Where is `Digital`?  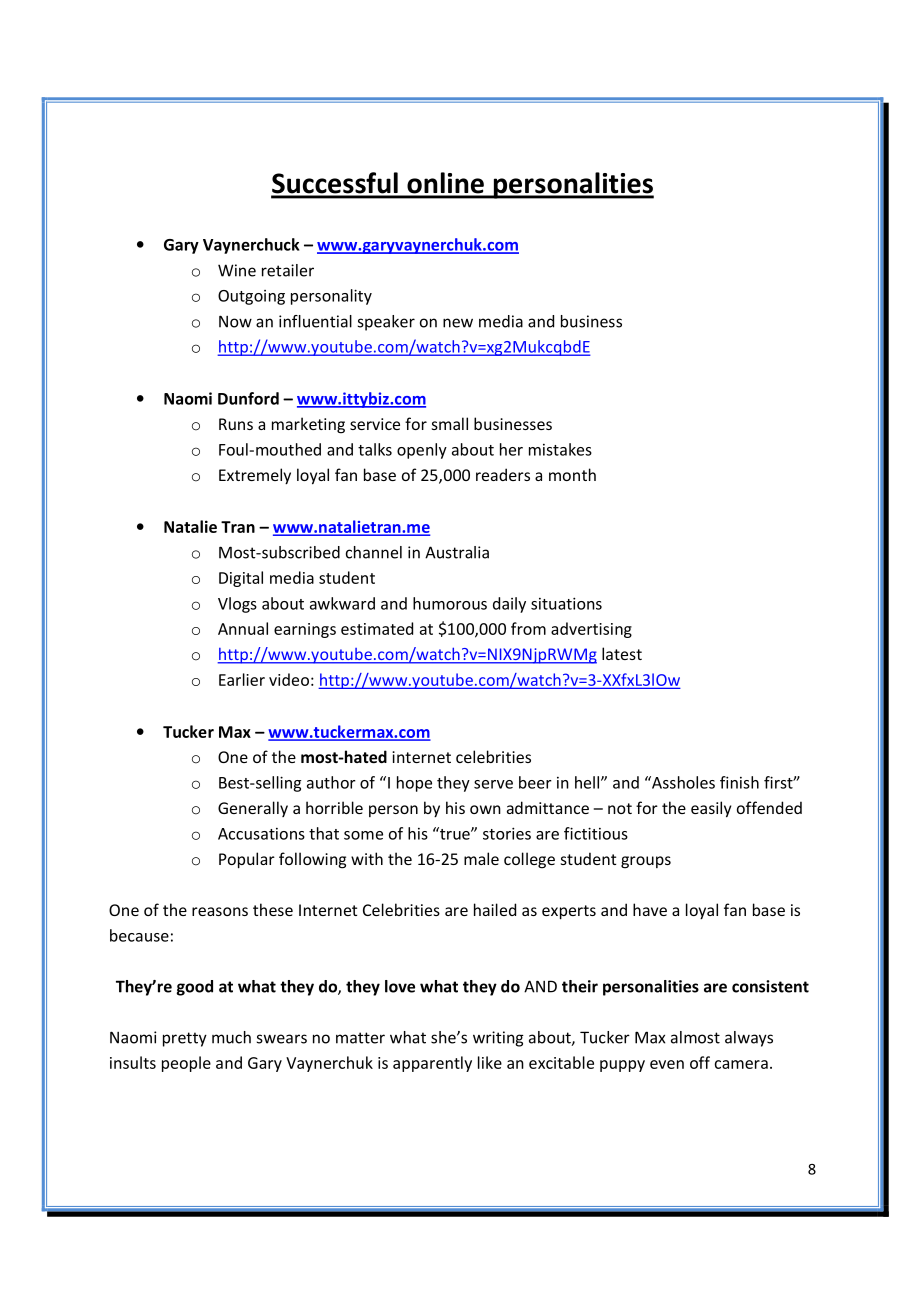 Digital is located at coordinates (241, 579).
